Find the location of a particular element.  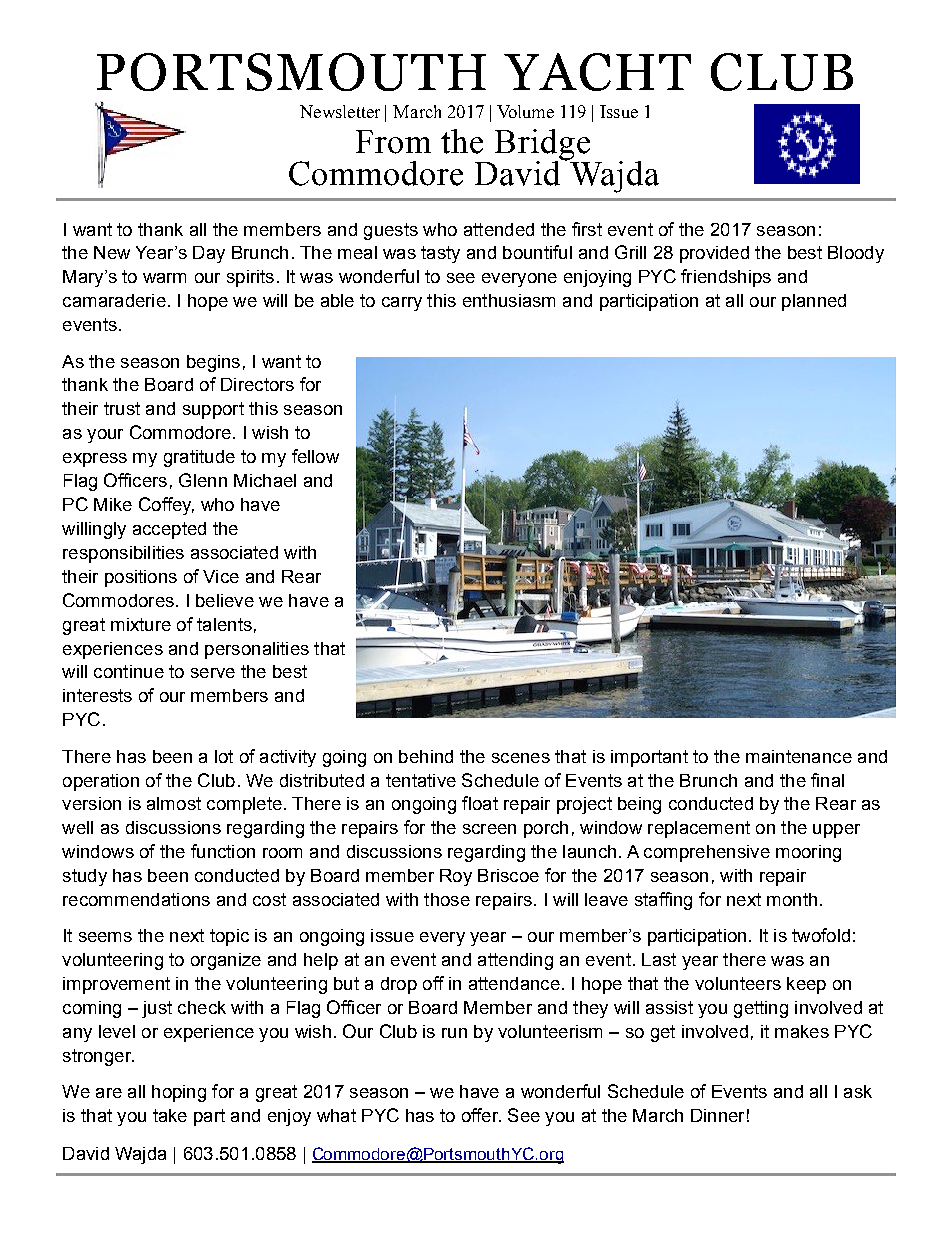

screen is located at coordinates (489, 829).
